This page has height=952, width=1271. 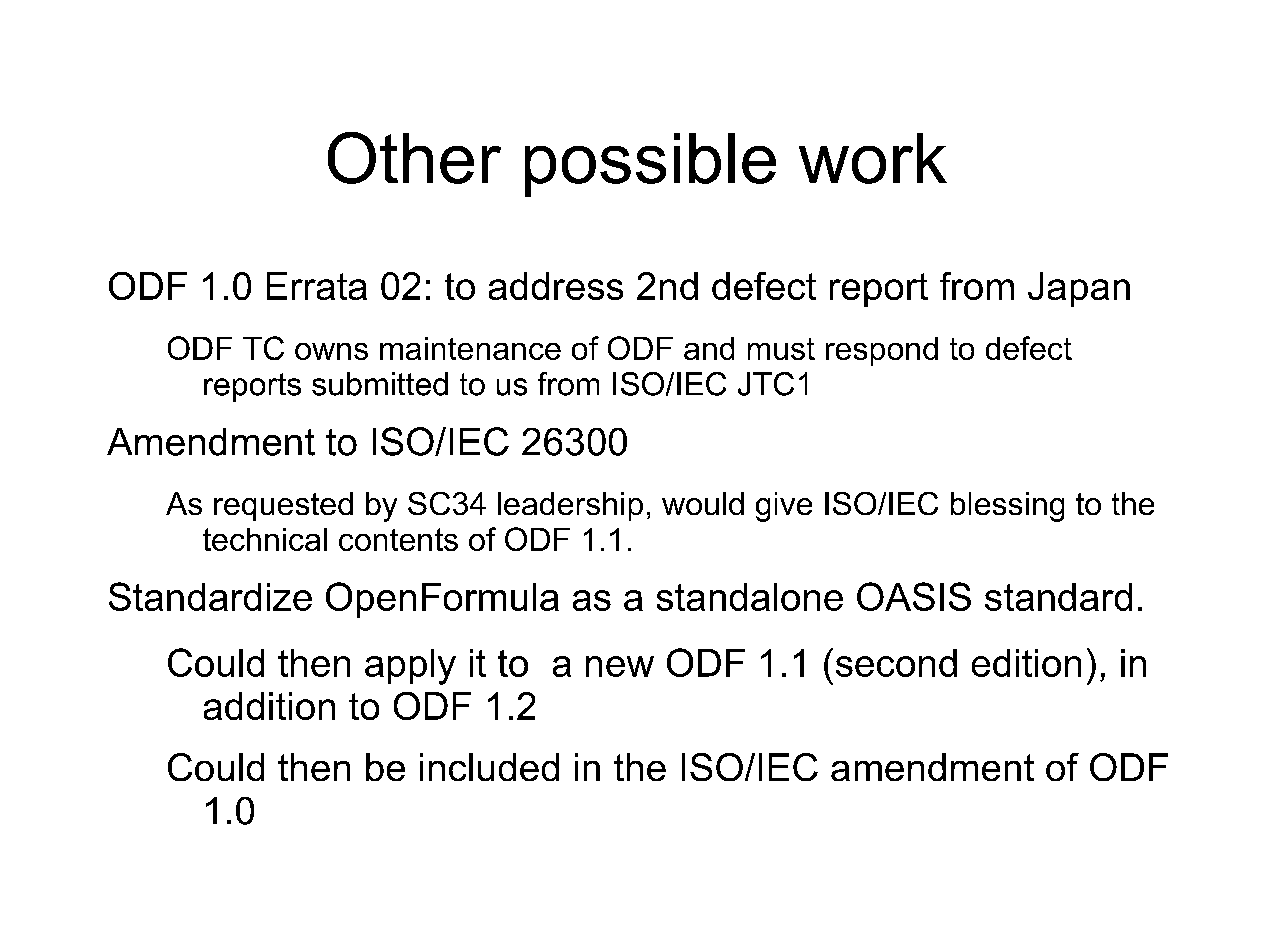 I want to click on would, so click(x=703, y=503).
